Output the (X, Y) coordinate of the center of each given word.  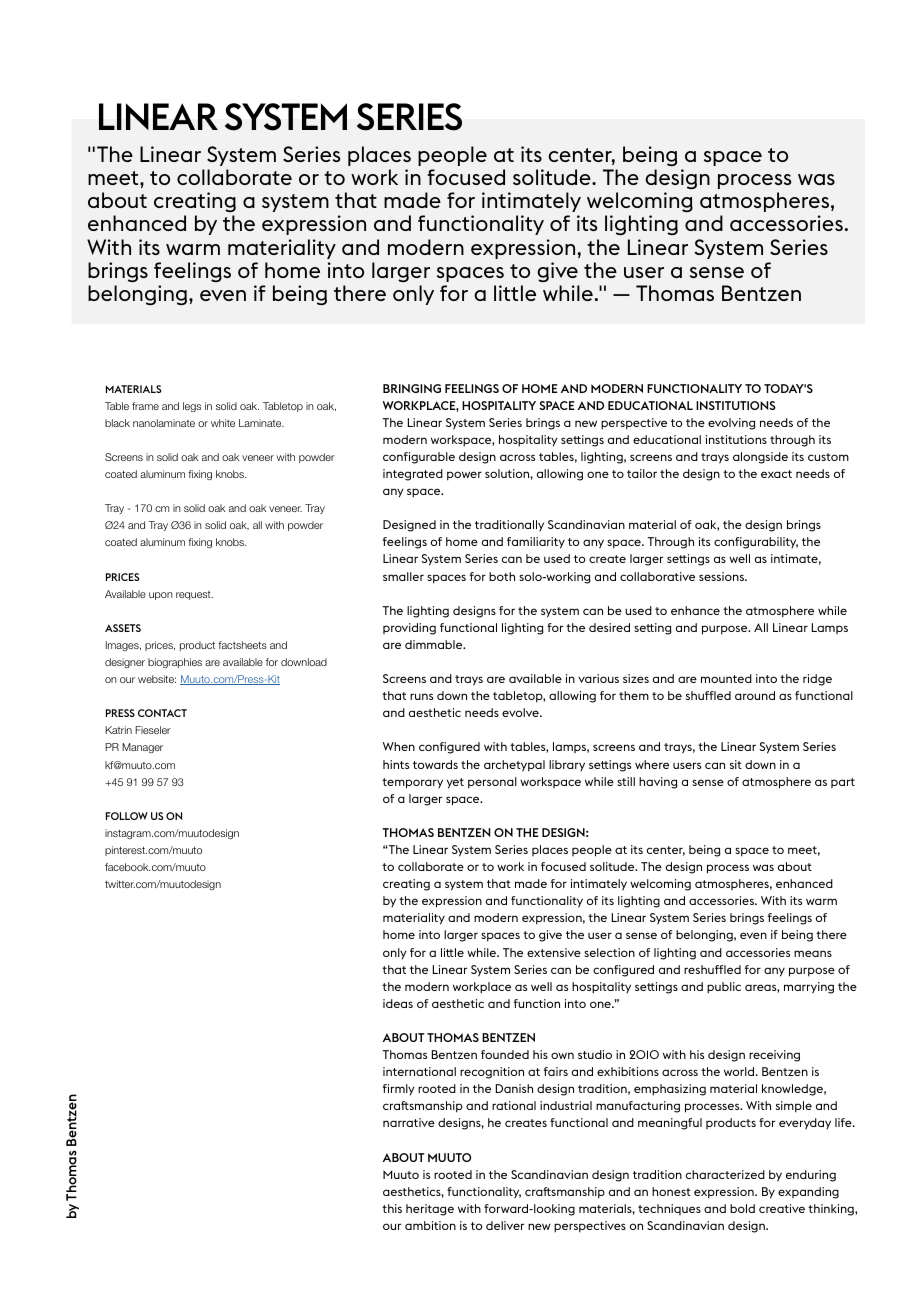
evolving (732, 424)
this (392, 1208)
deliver (505, 1225)
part (843, 783)
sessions (723, 576)
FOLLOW (127, 816)
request (194, 595)
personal (492, 783)
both (502, 576)
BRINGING (412, 388)
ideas (398, 1003)
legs (192, 407)
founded (505, 1054)
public (724, 988)
